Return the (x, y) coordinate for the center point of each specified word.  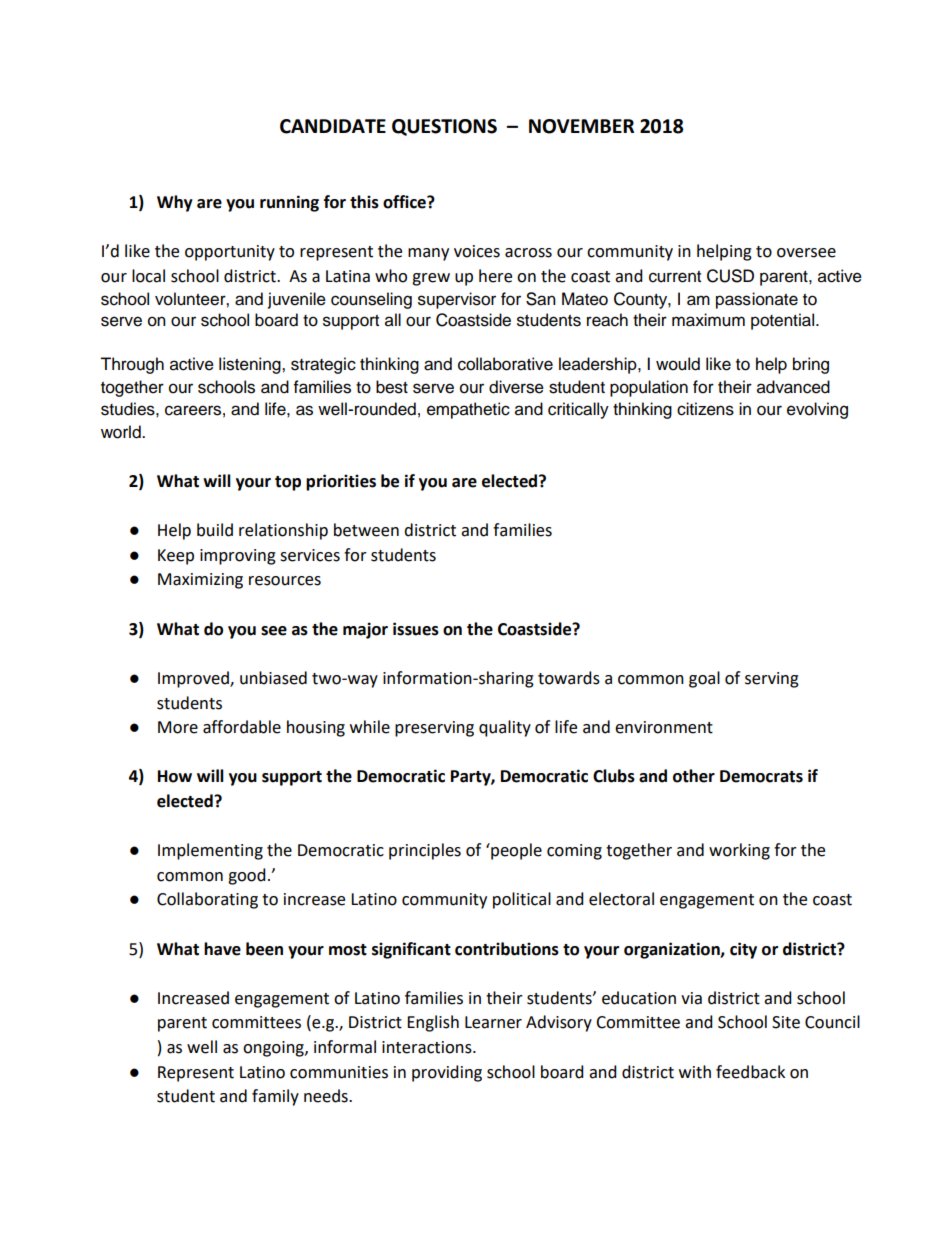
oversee (806, 253)
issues (416, 629)
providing (447, 1073)
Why (175, 203)
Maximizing (200, 581)
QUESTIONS (444, 127)
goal (704, 679)
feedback (750, 1072)
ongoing (274, 1049)
